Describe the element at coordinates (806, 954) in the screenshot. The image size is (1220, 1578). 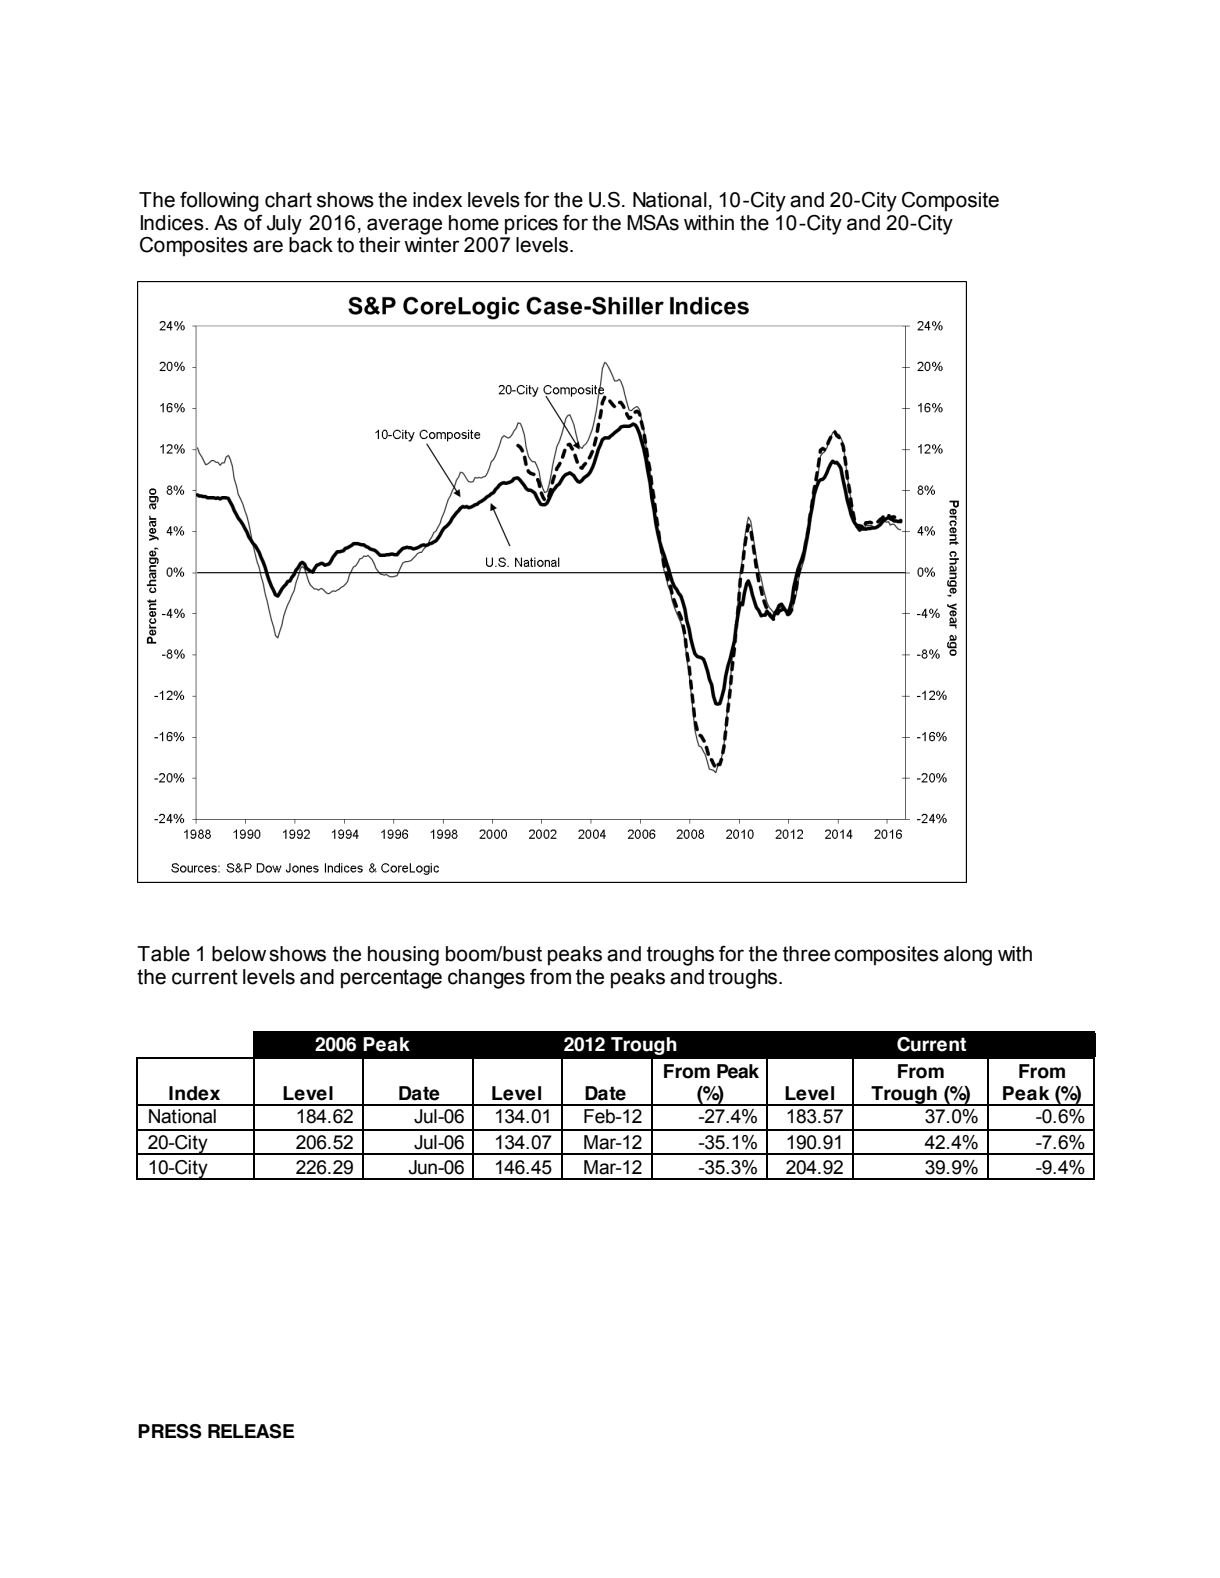
I see `three` at that location.
